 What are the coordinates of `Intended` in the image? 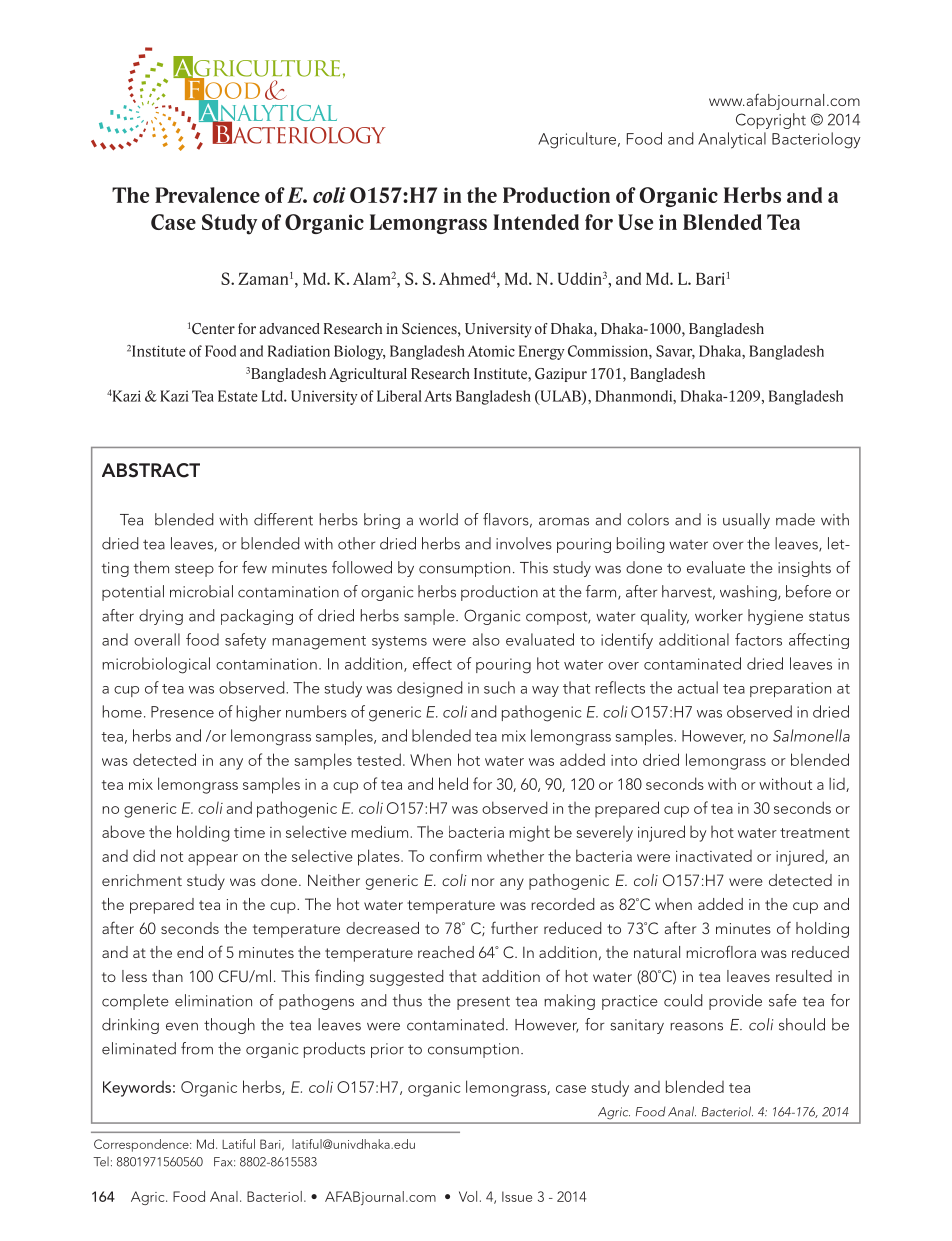 It's located at (536, 222).
